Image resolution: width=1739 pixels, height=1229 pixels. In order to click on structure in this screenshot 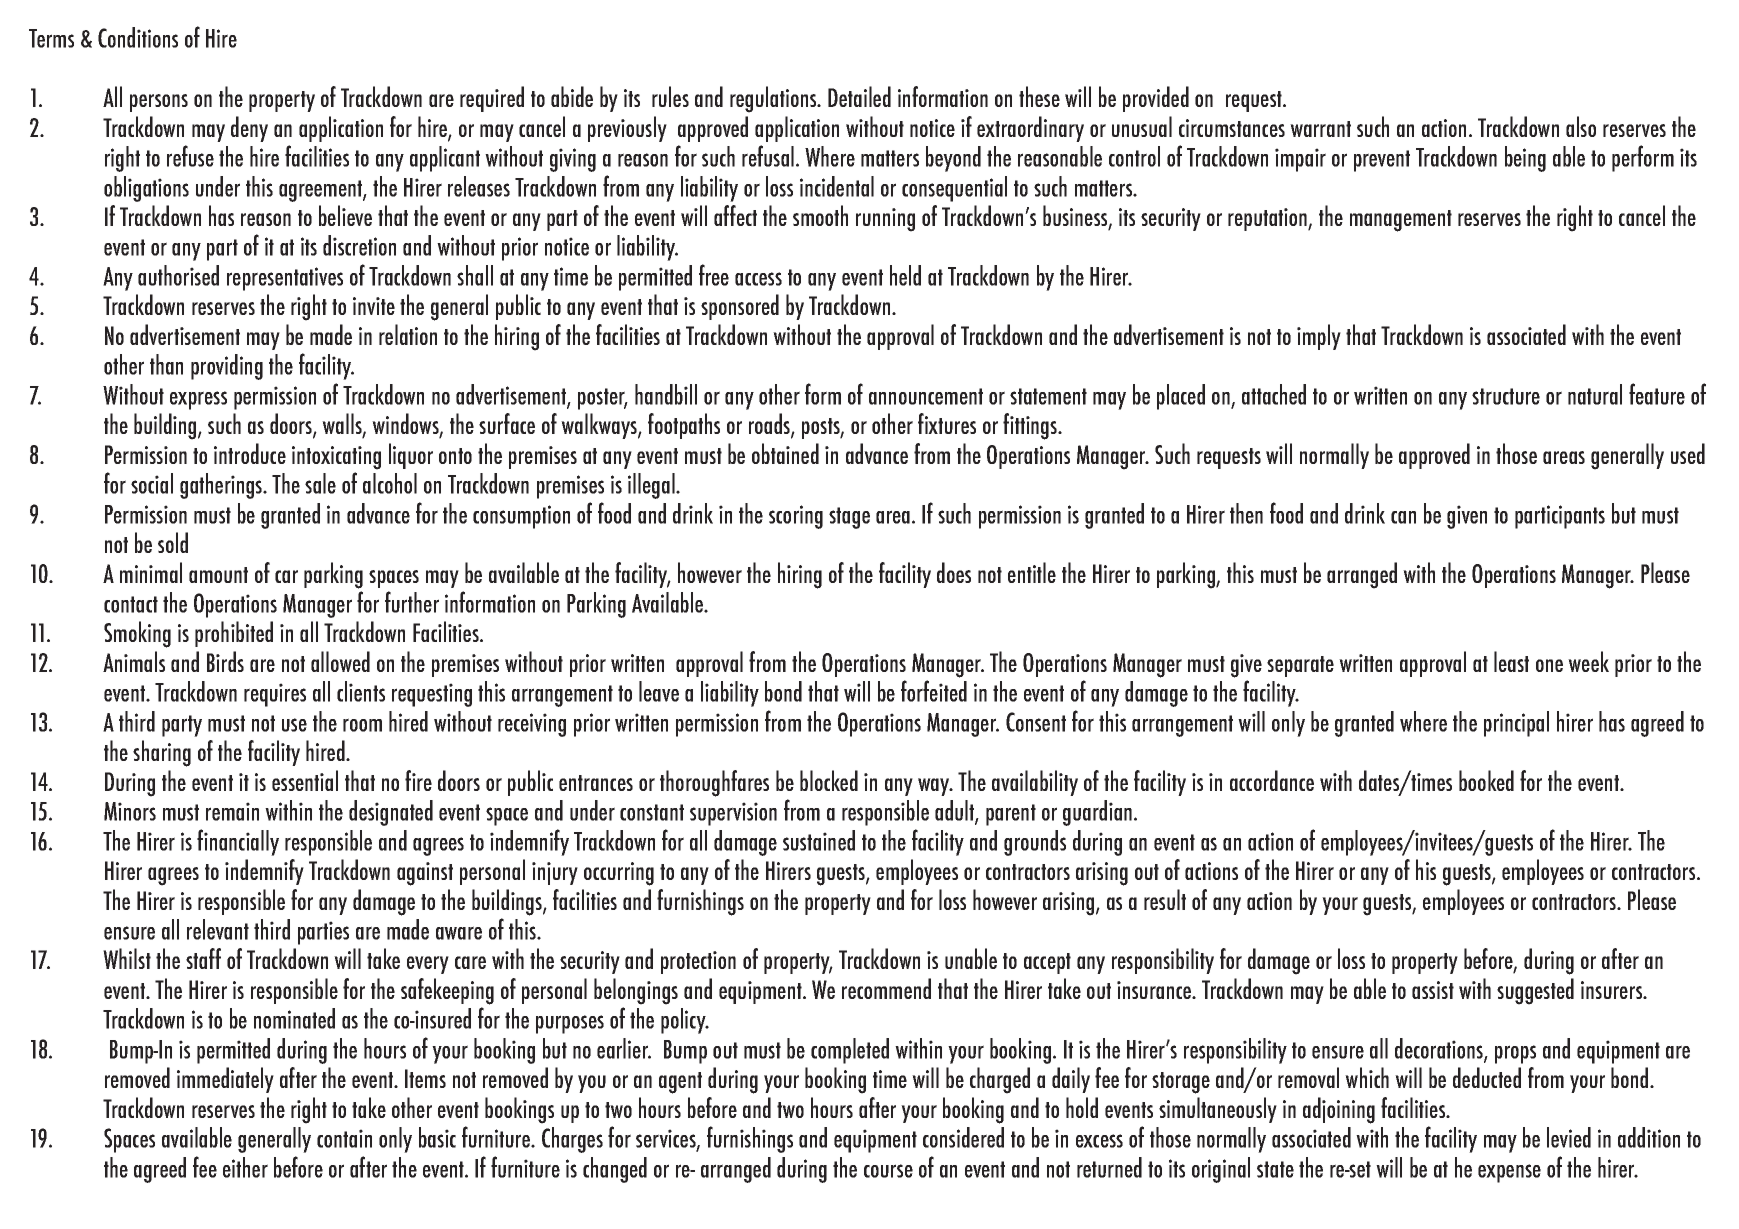, I will do `click(1506, 396)`.
